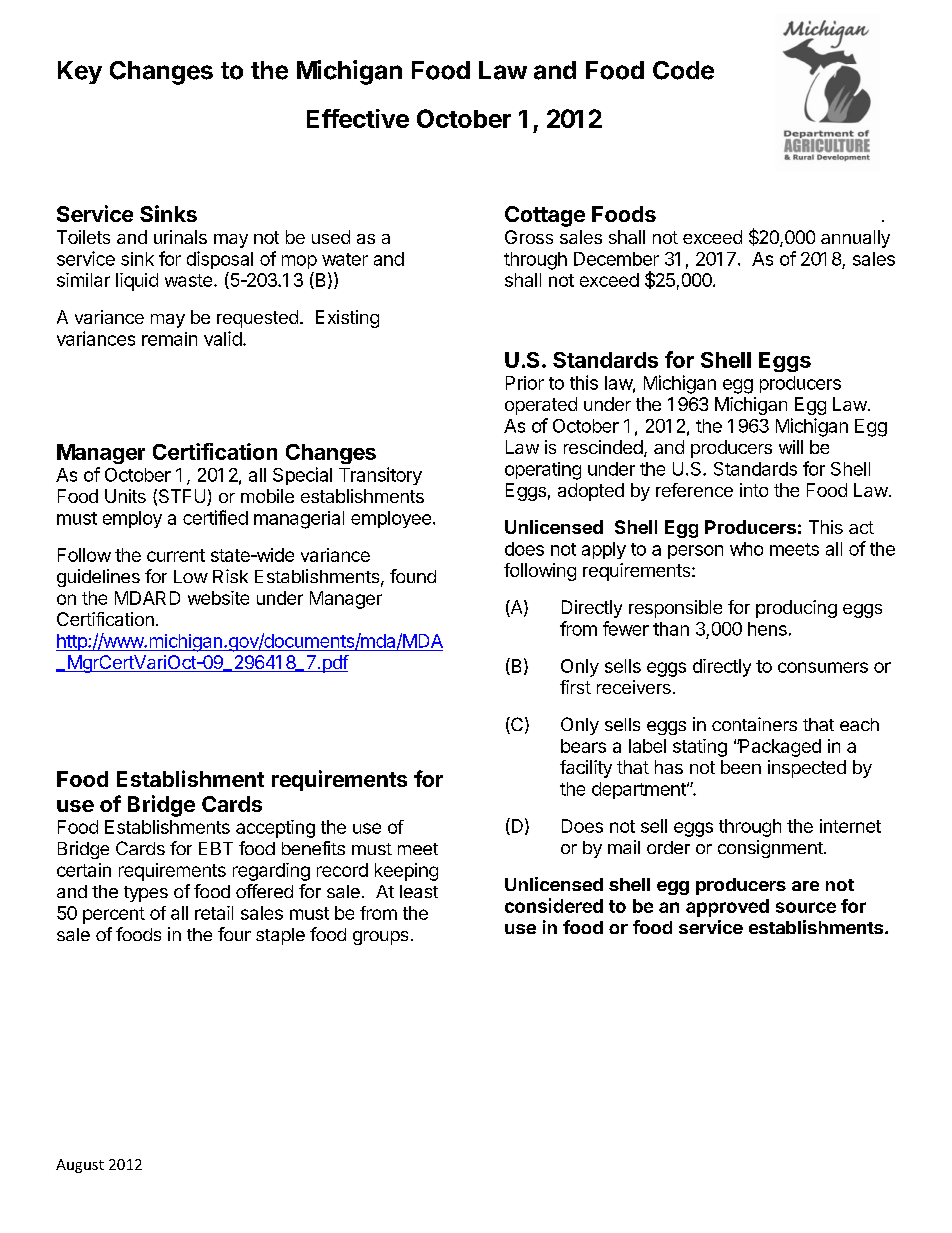  I want to click on first, so click(575, 687).
